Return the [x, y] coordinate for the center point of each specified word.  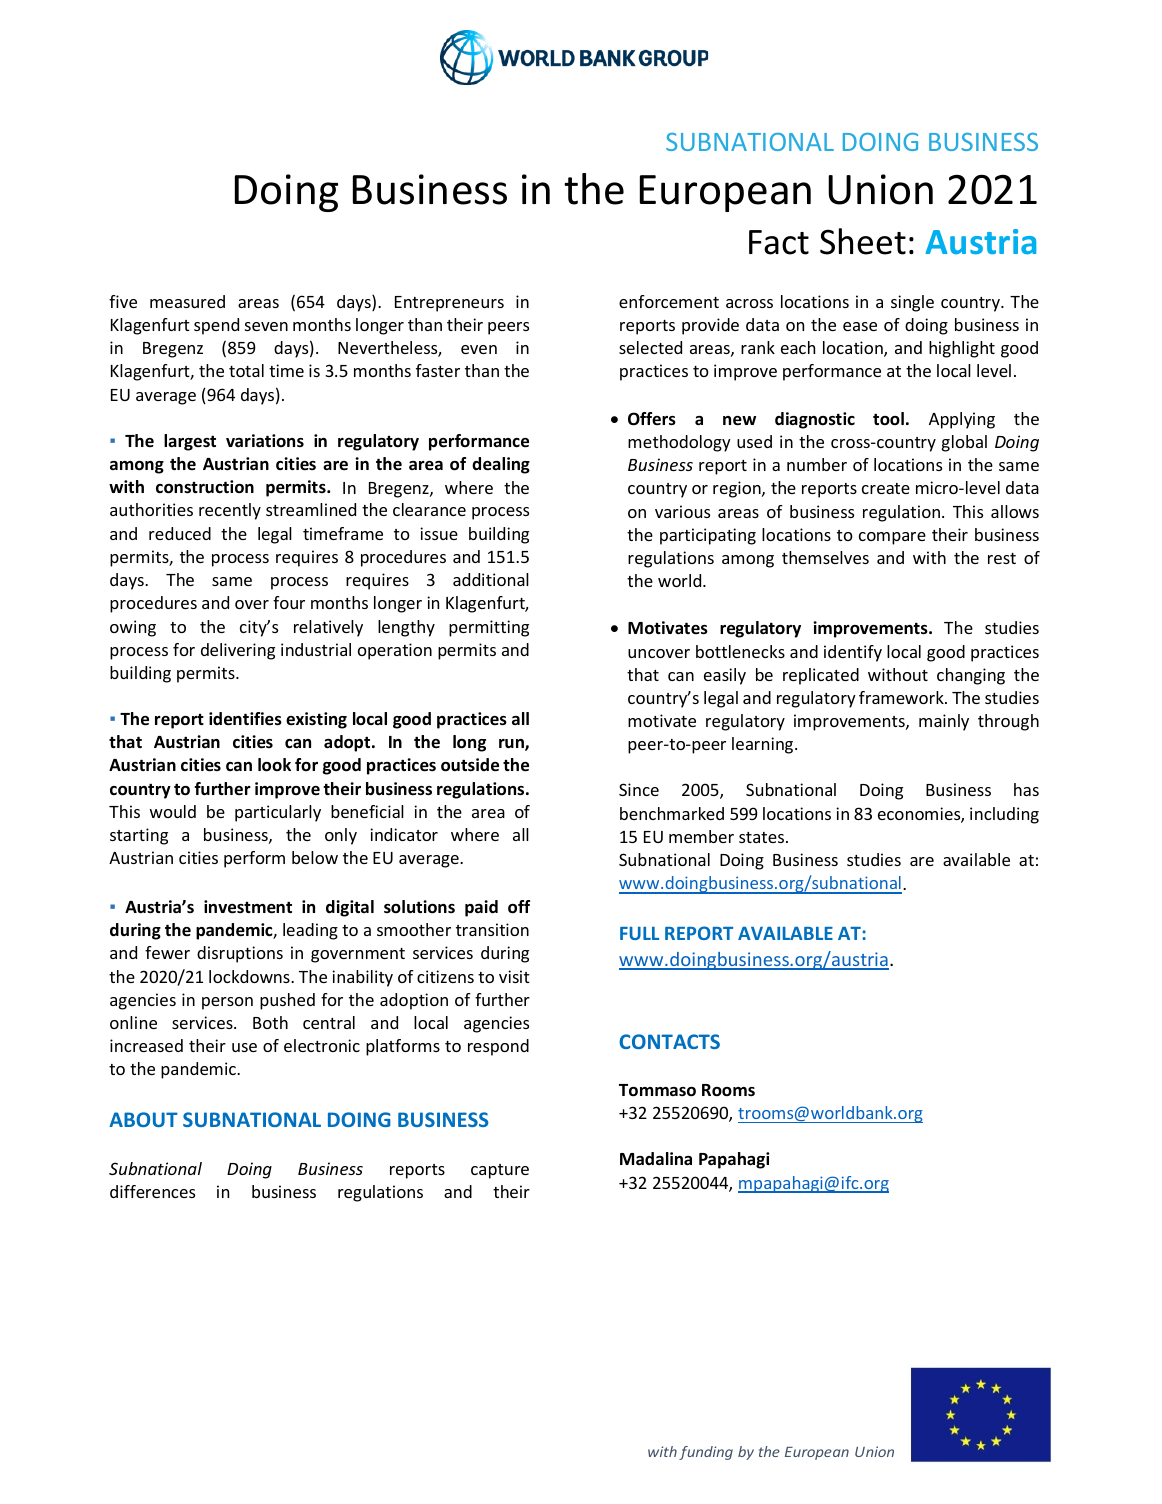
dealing [501, 465]
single [912, 303]
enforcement [669, 301]
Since [639, 789]
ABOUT [143, 1119]
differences [152, 1191]
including [1004, 815]
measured [187, 301]
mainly [944, 722]
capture [500, 1171]
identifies [245, 719]
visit [514, 976]
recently [230, 511]
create [886, 488]
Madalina [656, 1158]
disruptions [240, 954]
